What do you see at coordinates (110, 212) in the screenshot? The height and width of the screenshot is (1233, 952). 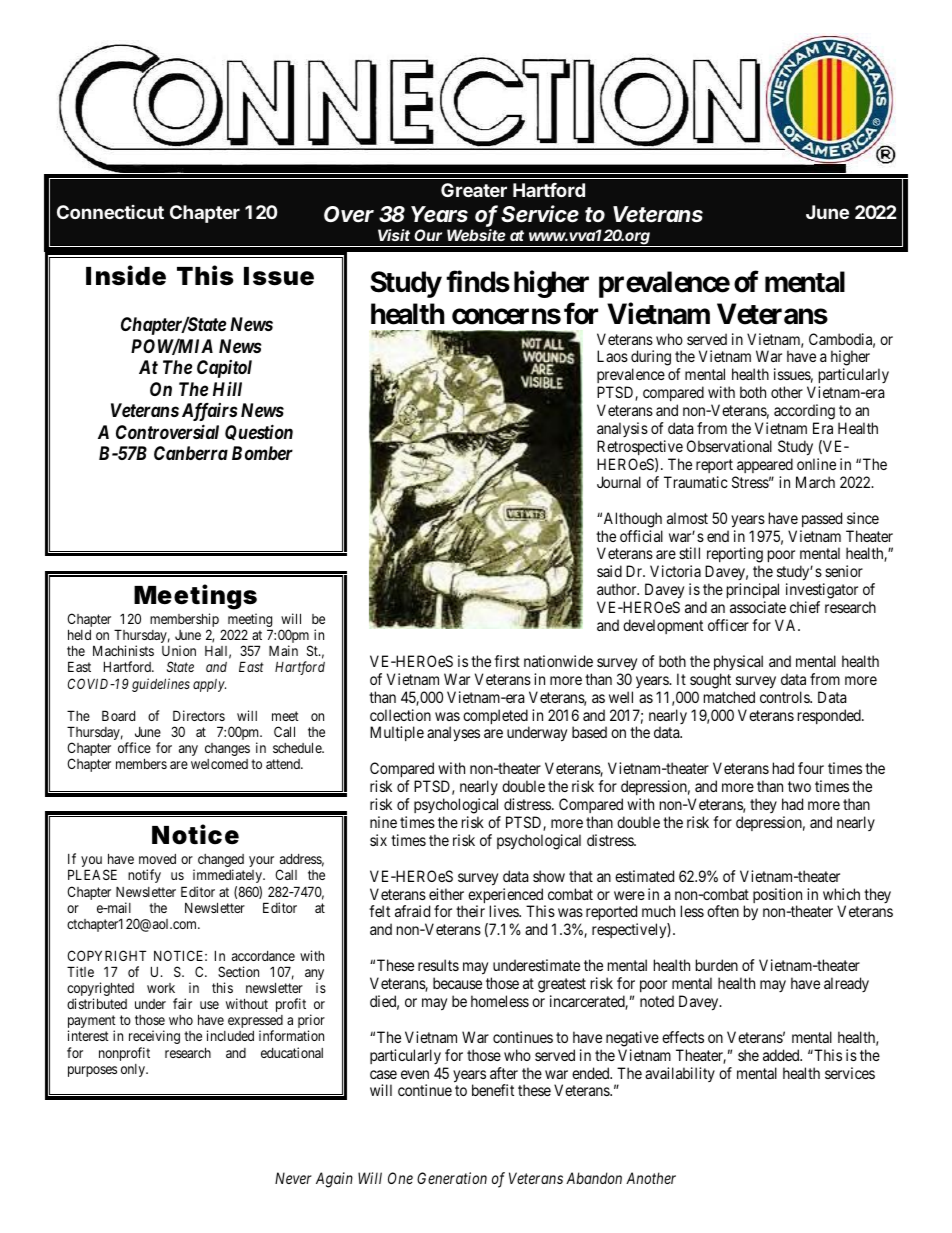 I see `Connecticut` at bounding box center [110, 212].
